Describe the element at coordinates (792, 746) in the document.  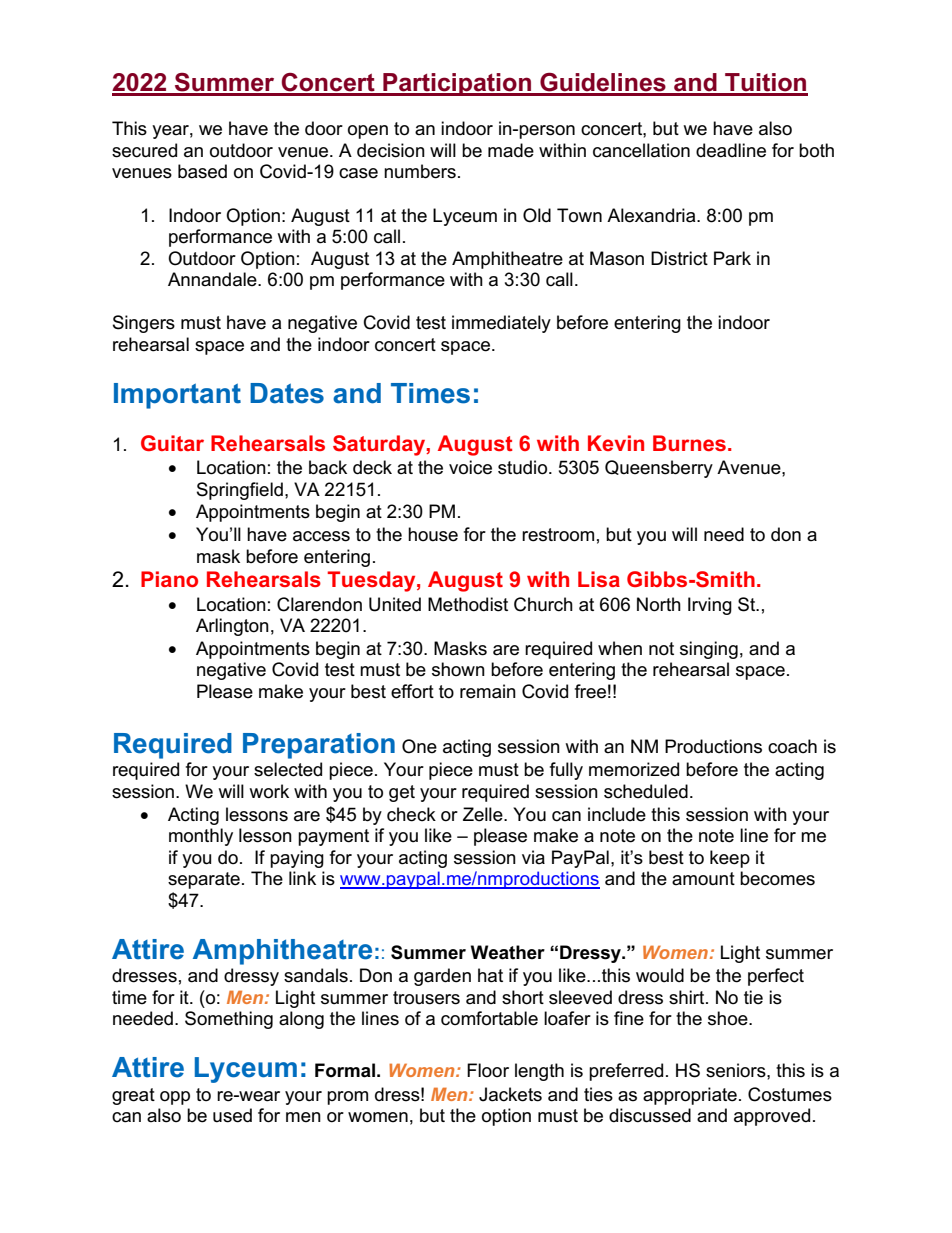
I see `coach` at that location.
